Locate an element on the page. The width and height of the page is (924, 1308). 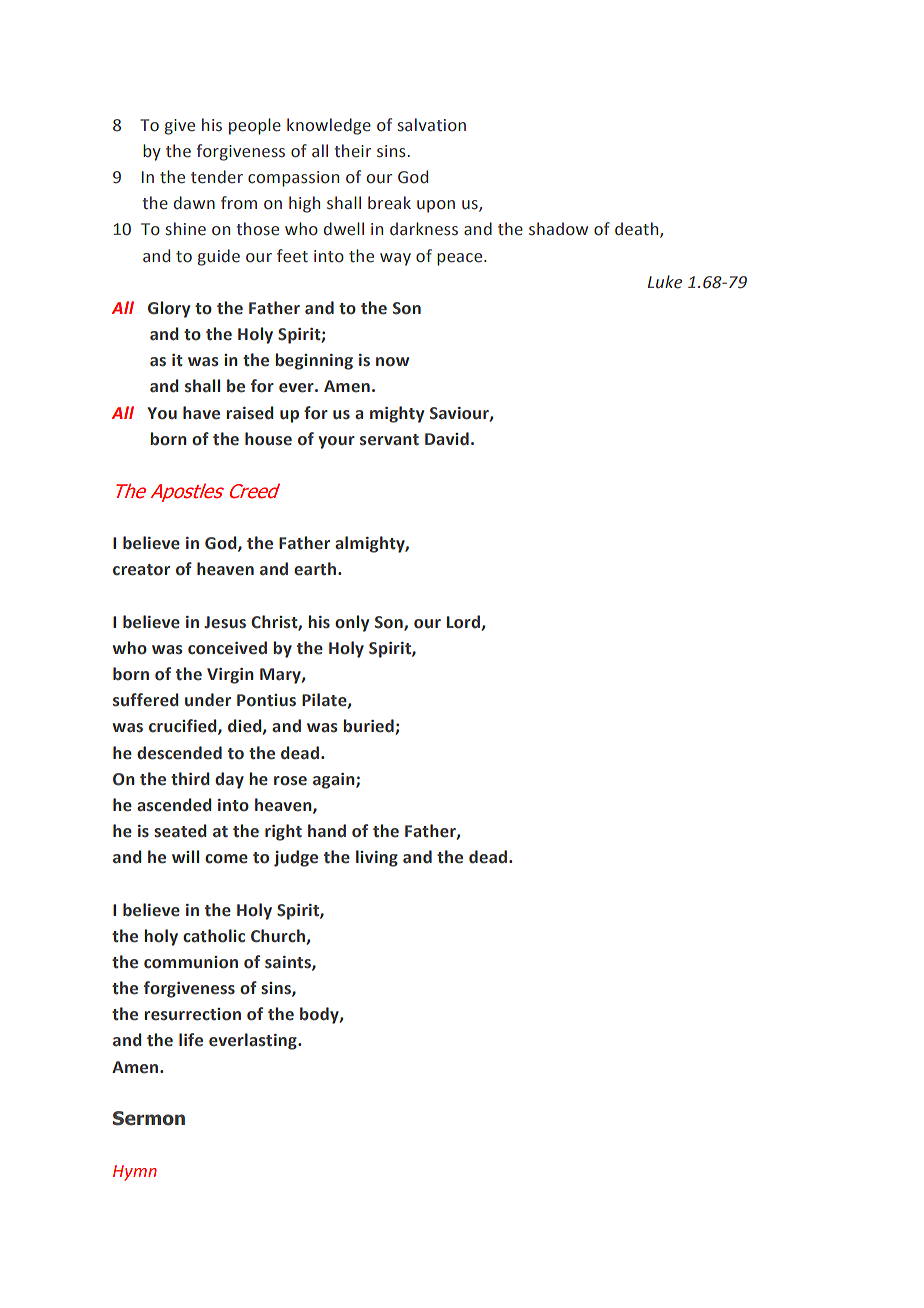
seated is located at coordinates (180, 831).
